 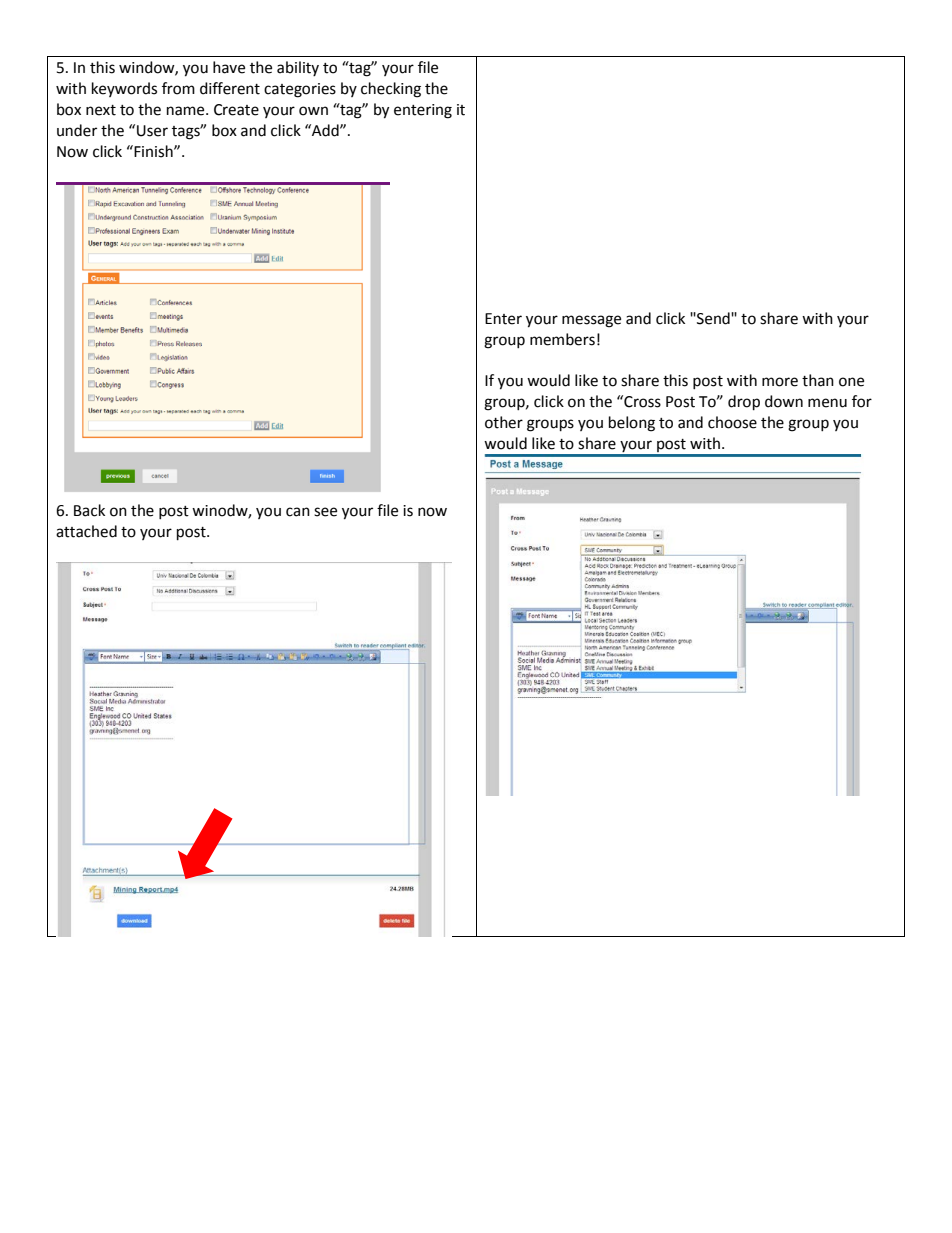 What do you see at coordinates (89, 510) in the page?
I see `Back` at bounding box center [89, 510].
